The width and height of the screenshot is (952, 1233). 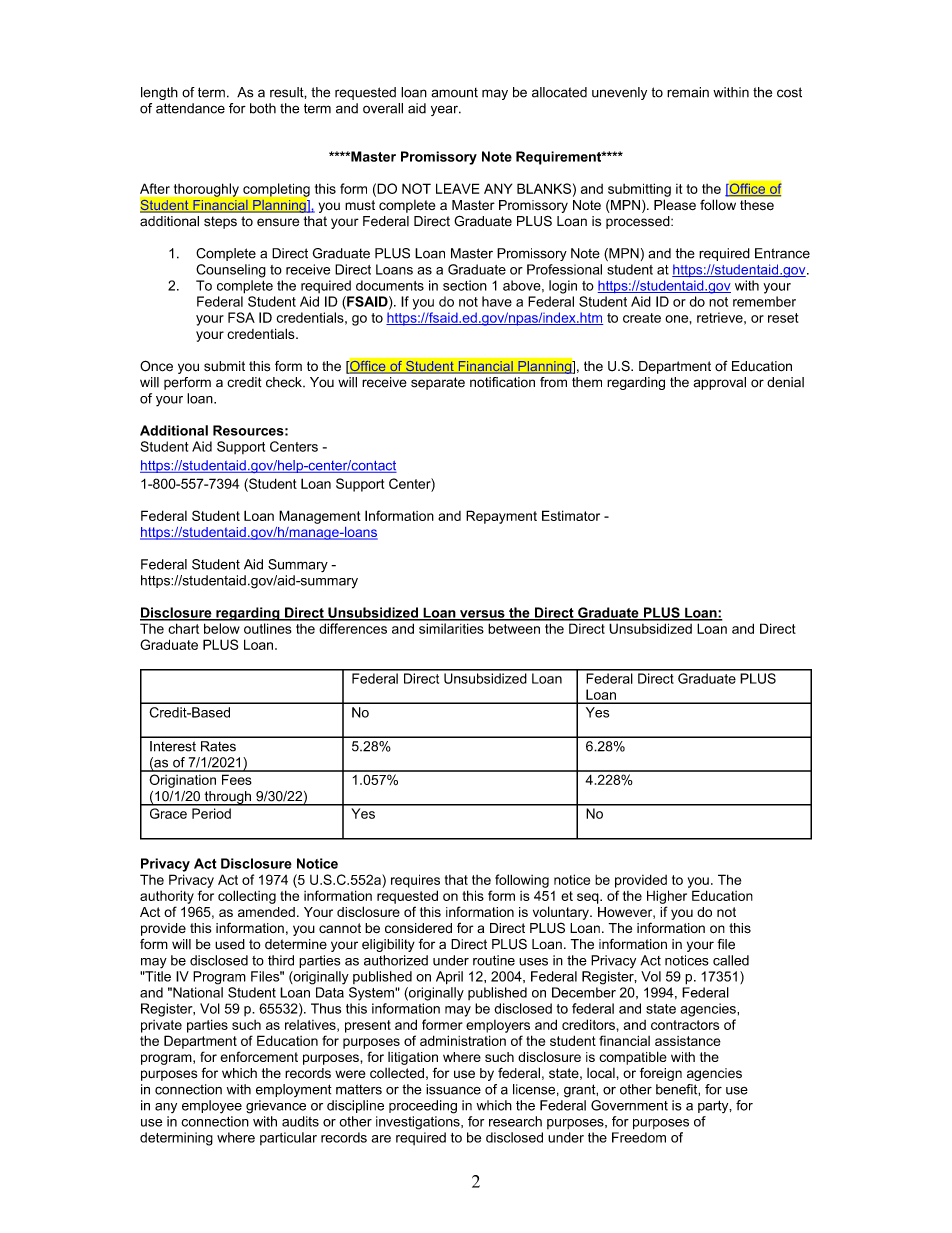 What do you see at coordinates (661, 1074) in the screenshot?
I see `foreign` at bounding box center [661, 1074].
